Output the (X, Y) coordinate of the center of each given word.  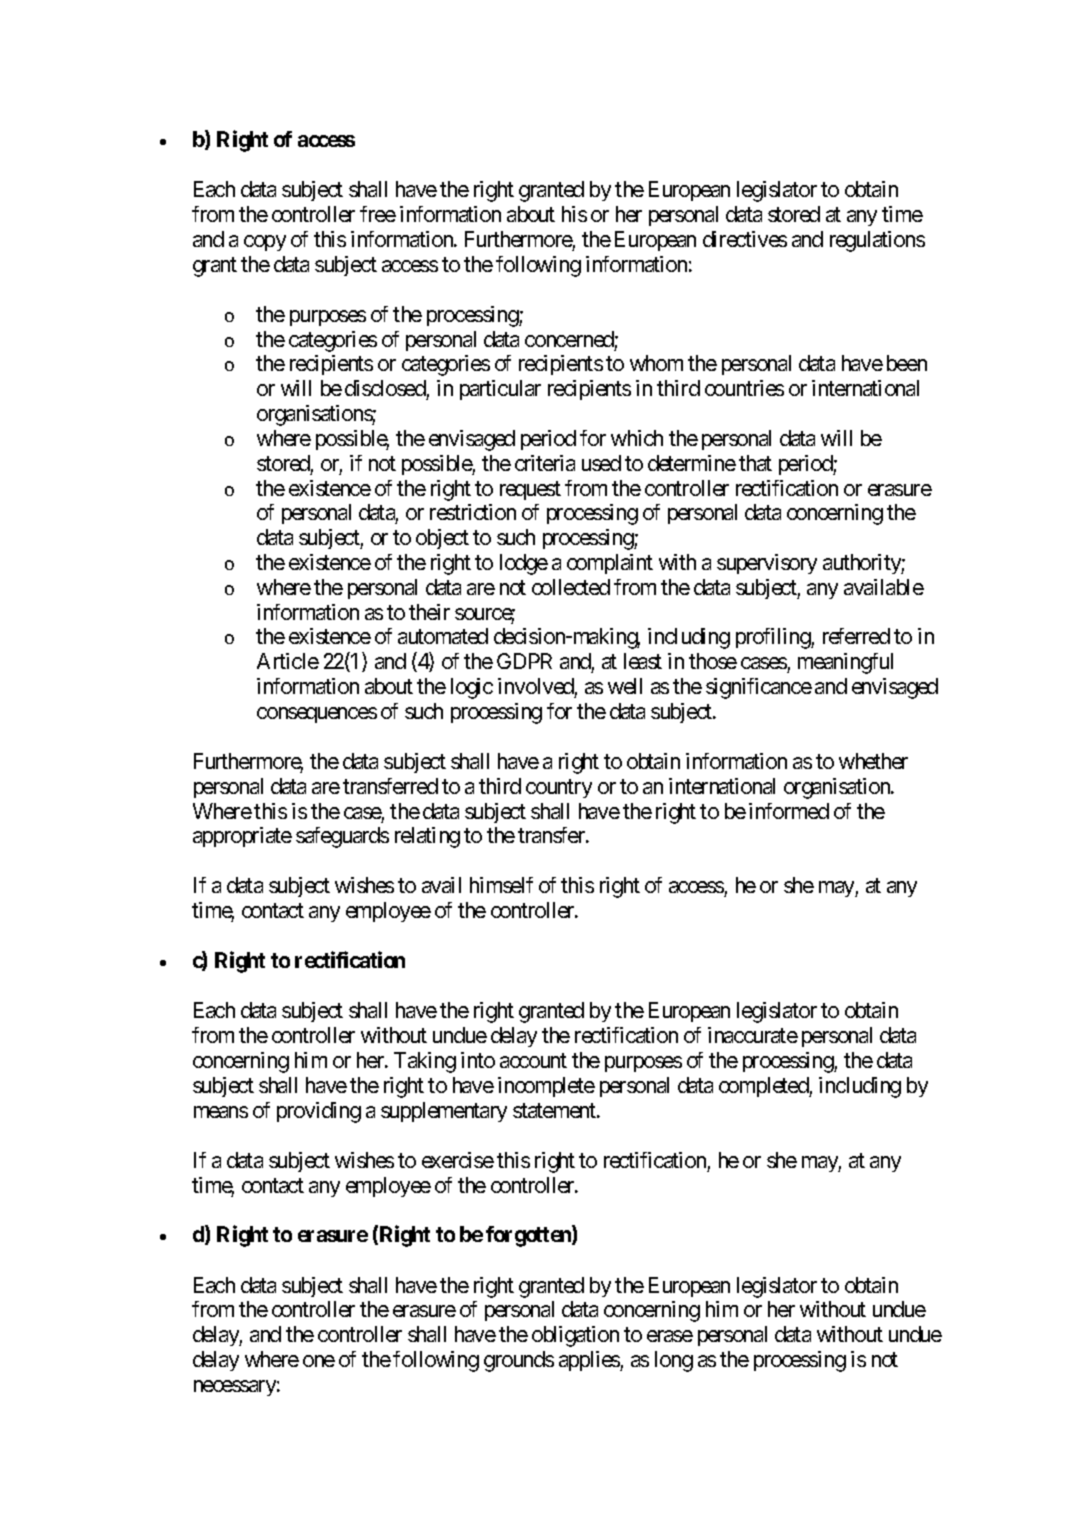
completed (764, 1087)
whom (656, 363)
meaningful (845, 663)
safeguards (342, 837)
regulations (877, 241)
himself (501, 885)
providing (319, 1112)
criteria (545, 463)
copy (265, 243)
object (442, 539)
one (319, 1361)
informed (789, 811)
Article (288, 661)
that (755, 463)
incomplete (546, 1087)
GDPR (524, 661)
